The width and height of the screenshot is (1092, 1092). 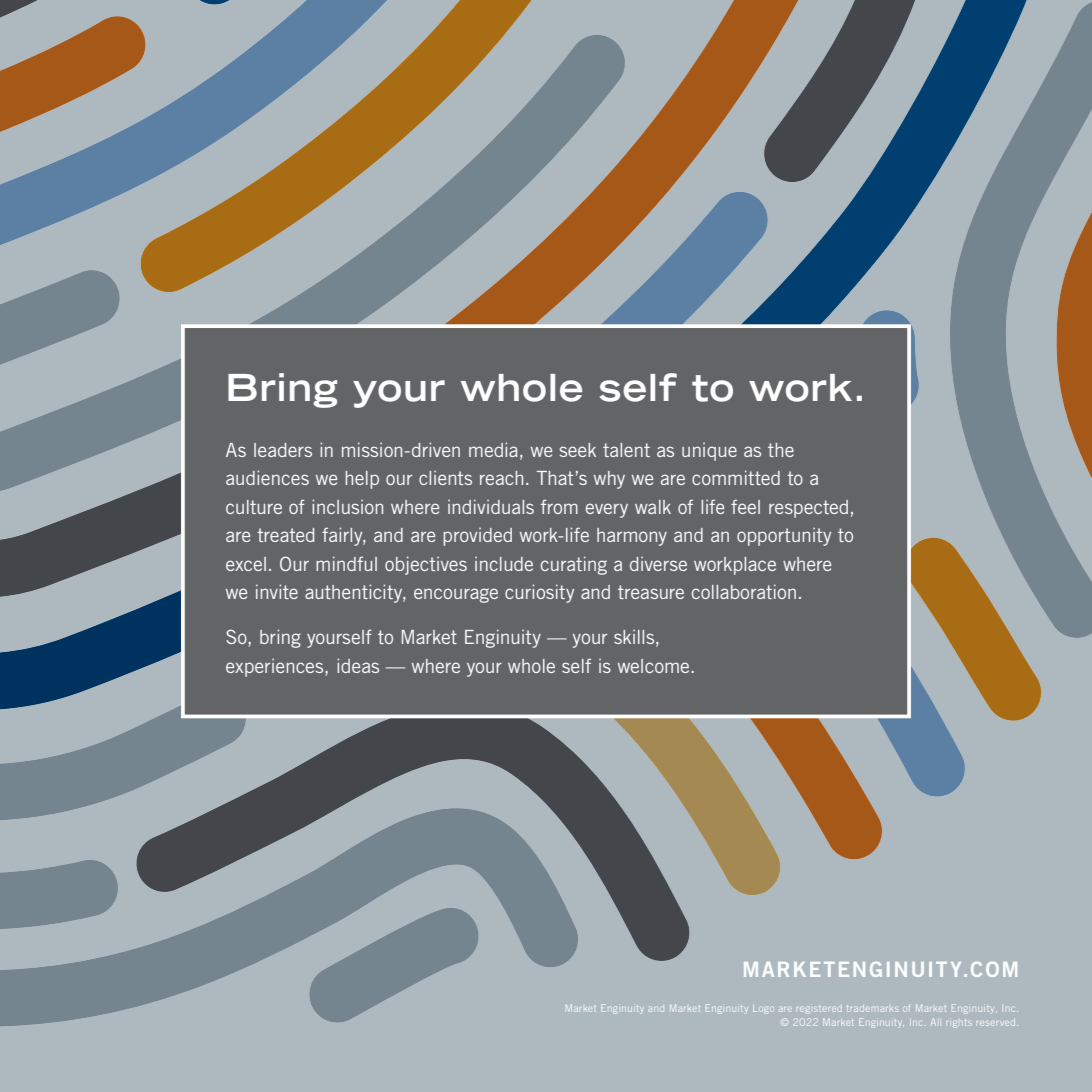 I want to click on collaboration, so click(x=744, y=591).
